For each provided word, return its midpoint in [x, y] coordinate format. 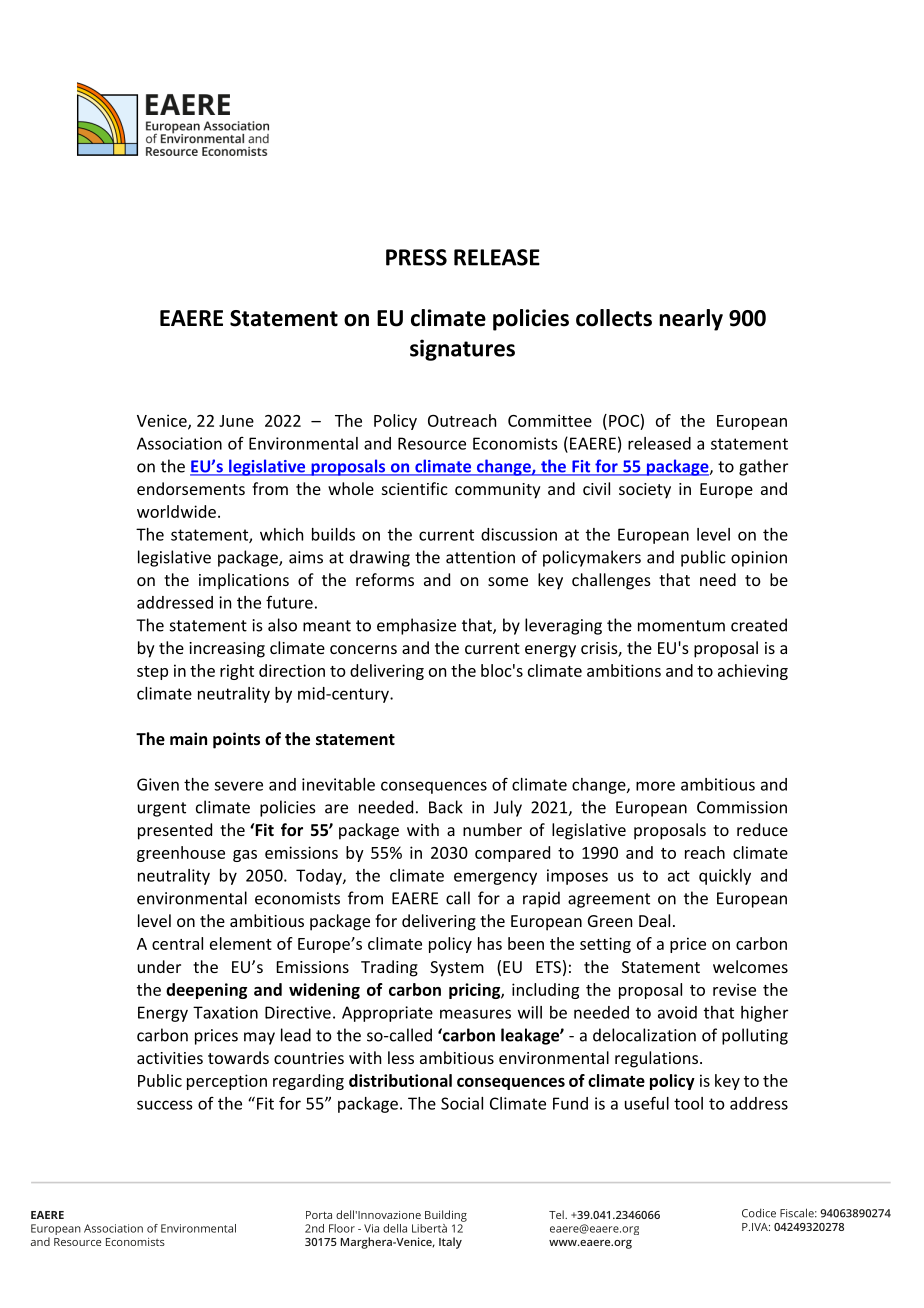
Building [446, 1216]
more [655, 786]
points [236, 740]
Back [446, 807]
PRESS [416, 257]
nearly [691, 320]
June [236, 421]
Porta [319, 1215]
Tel [557, 1214]
